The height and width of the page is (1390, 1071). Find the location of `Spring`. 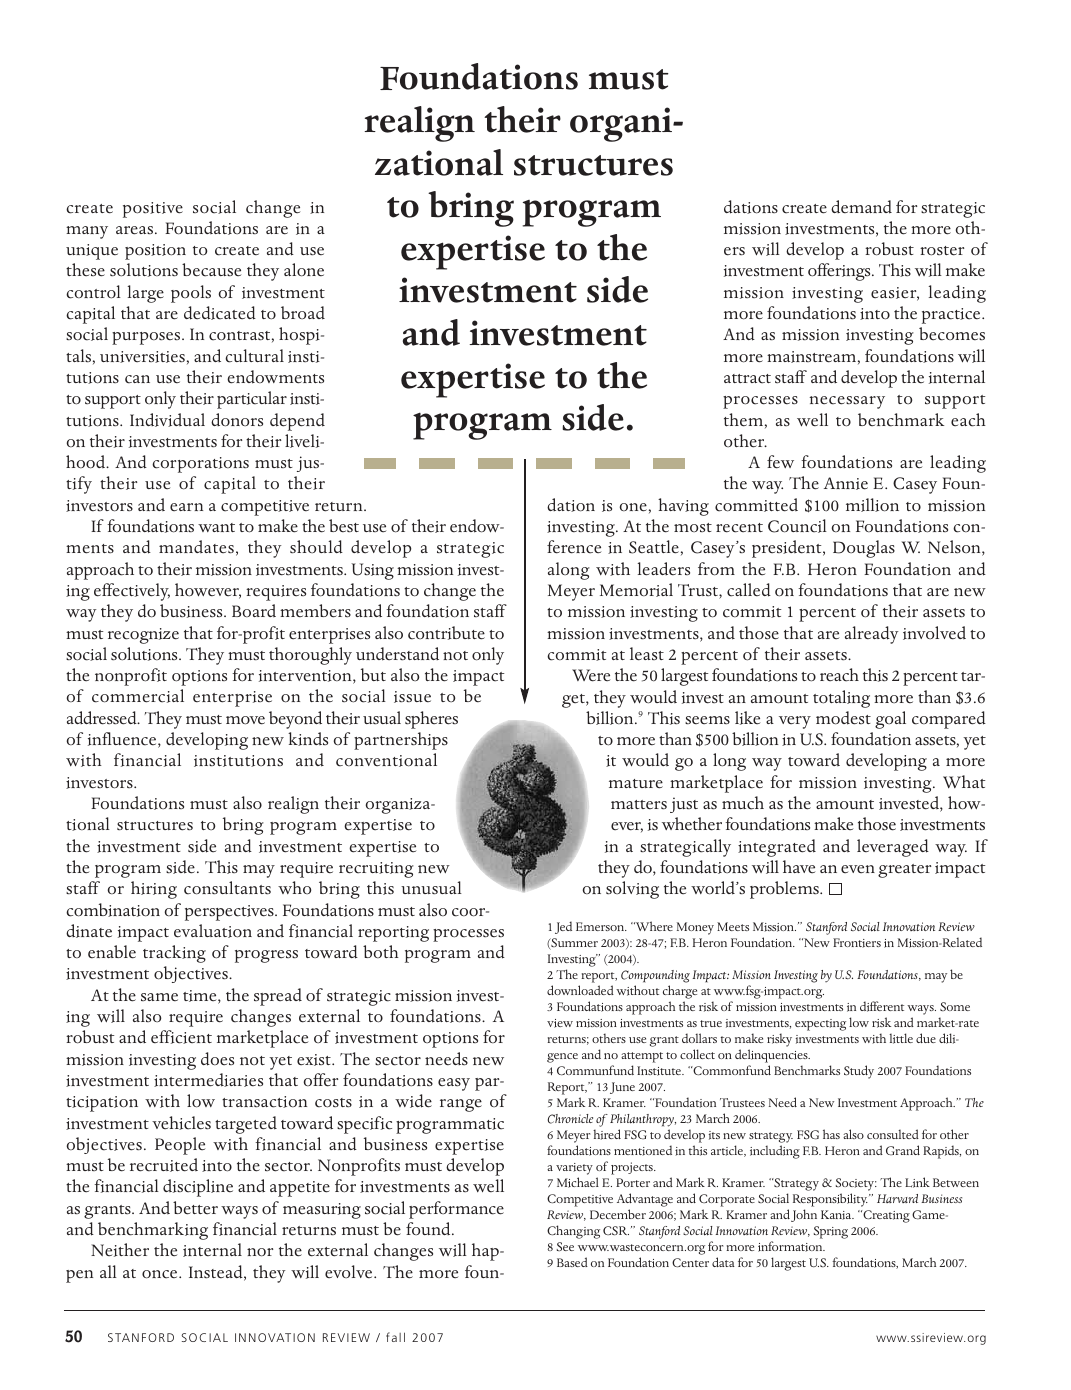

Spring is located at coordinates (831, 1232).
